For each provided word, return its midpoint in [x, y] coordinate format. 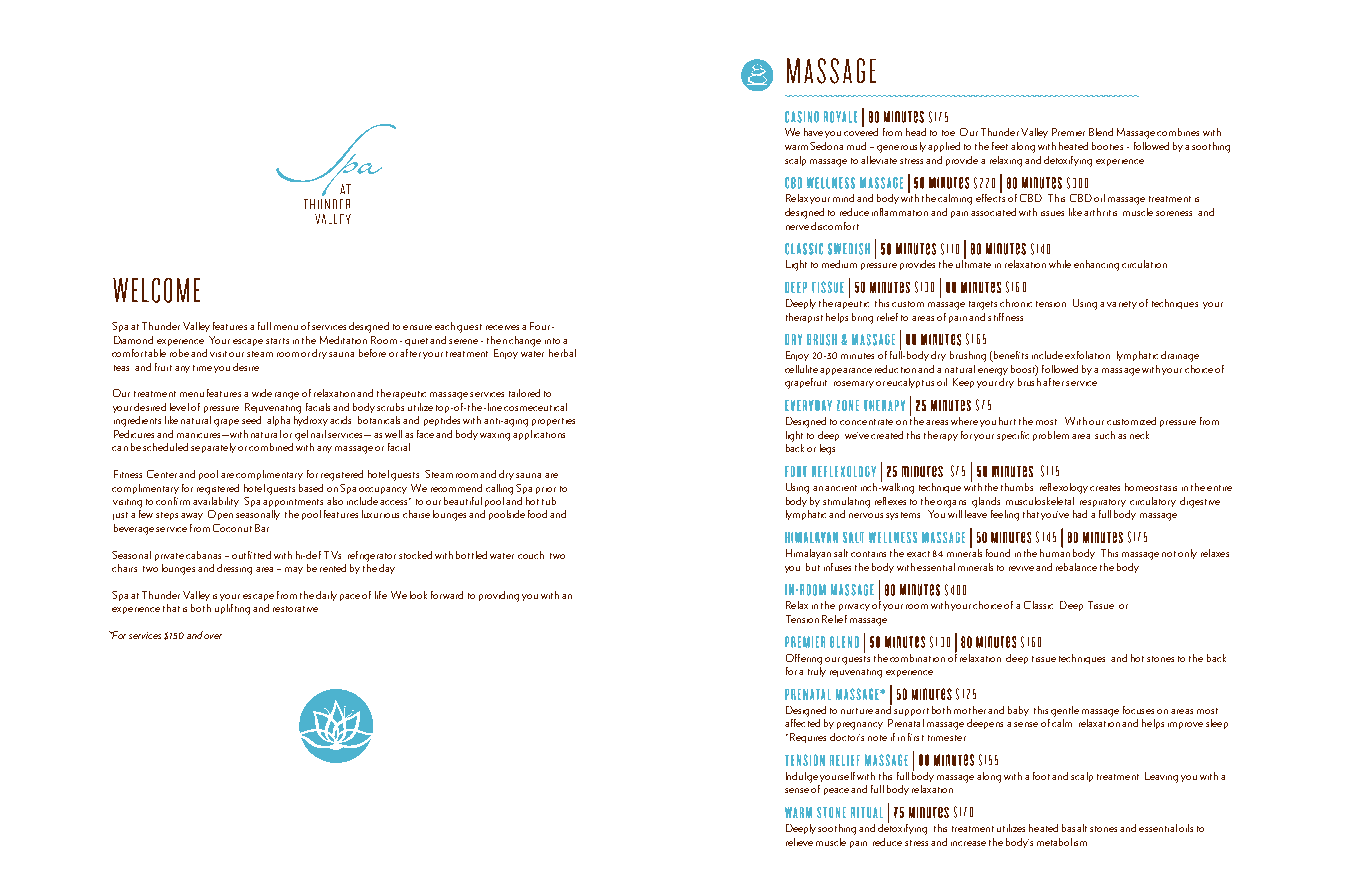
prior [546, 490]
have [813, 132]
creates [1105, 488]
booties [1107, 146]
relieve [799, 842]
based [311, 488]
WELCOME [156, 290]
